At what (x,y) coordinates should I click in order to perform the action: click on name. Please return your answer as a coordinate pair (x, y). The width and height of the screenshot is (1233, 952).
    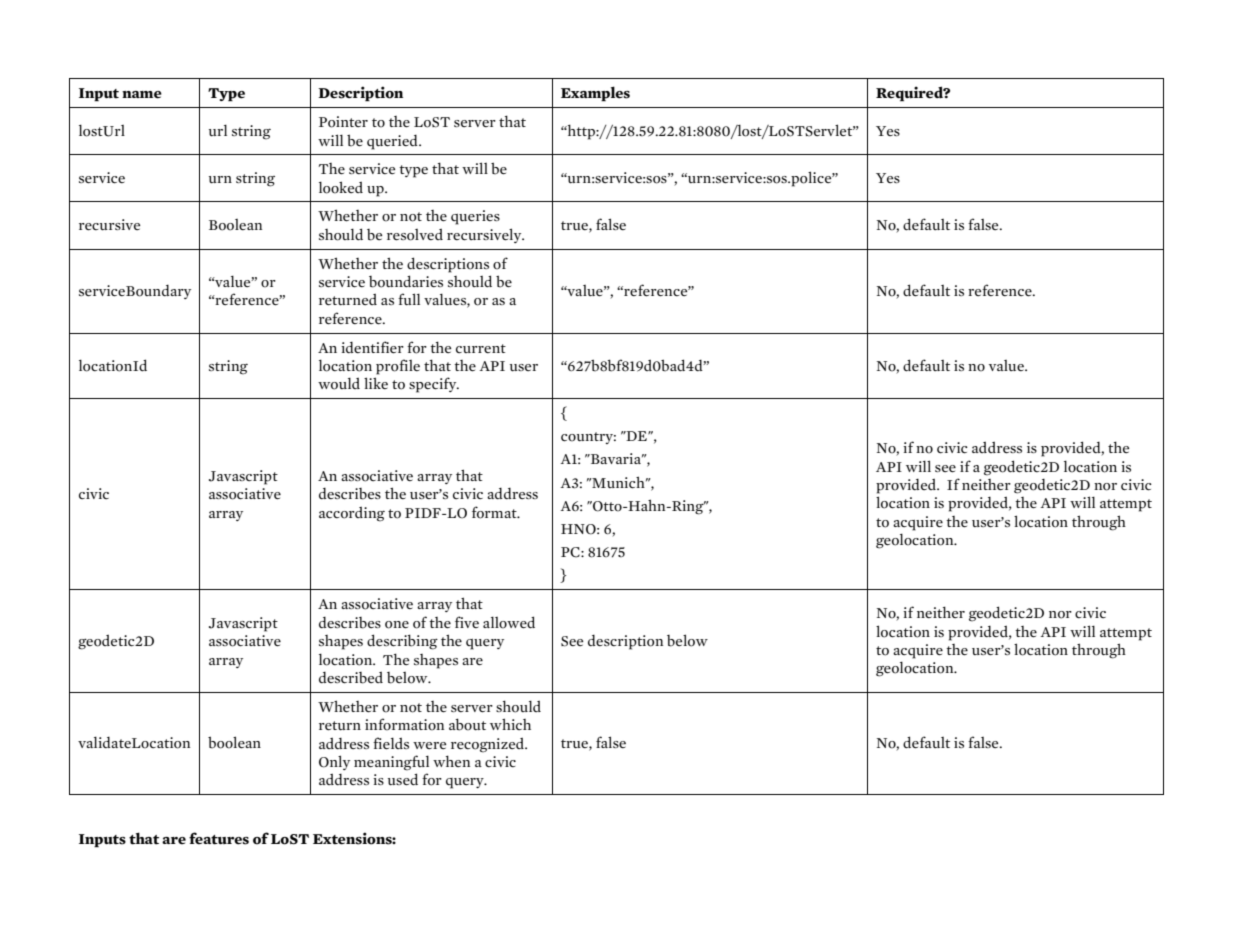
    Looking at the image, I should click on (142, 95).
